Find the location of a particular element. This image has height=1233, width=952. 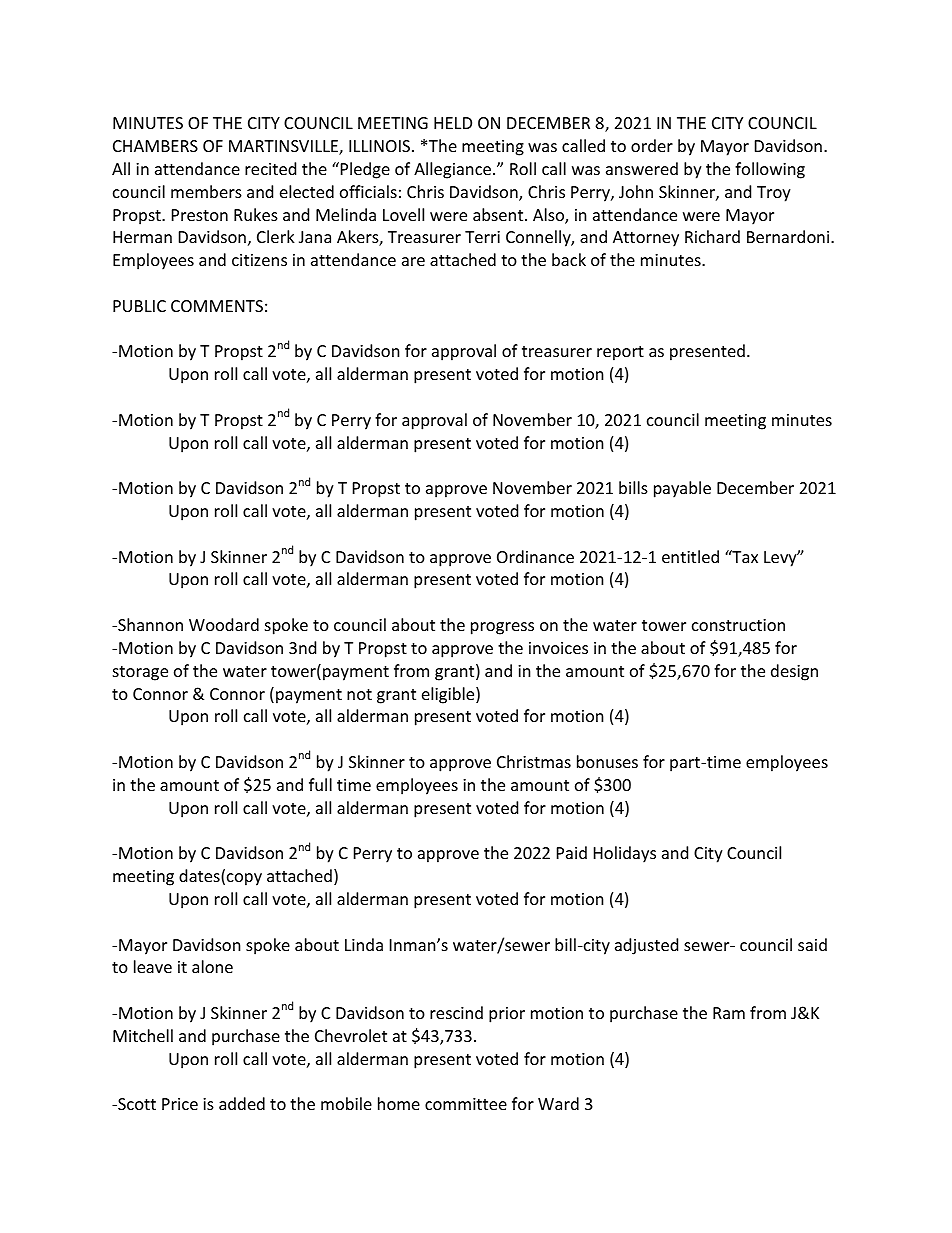

Ordinance is located at coordinates (535, 556).
